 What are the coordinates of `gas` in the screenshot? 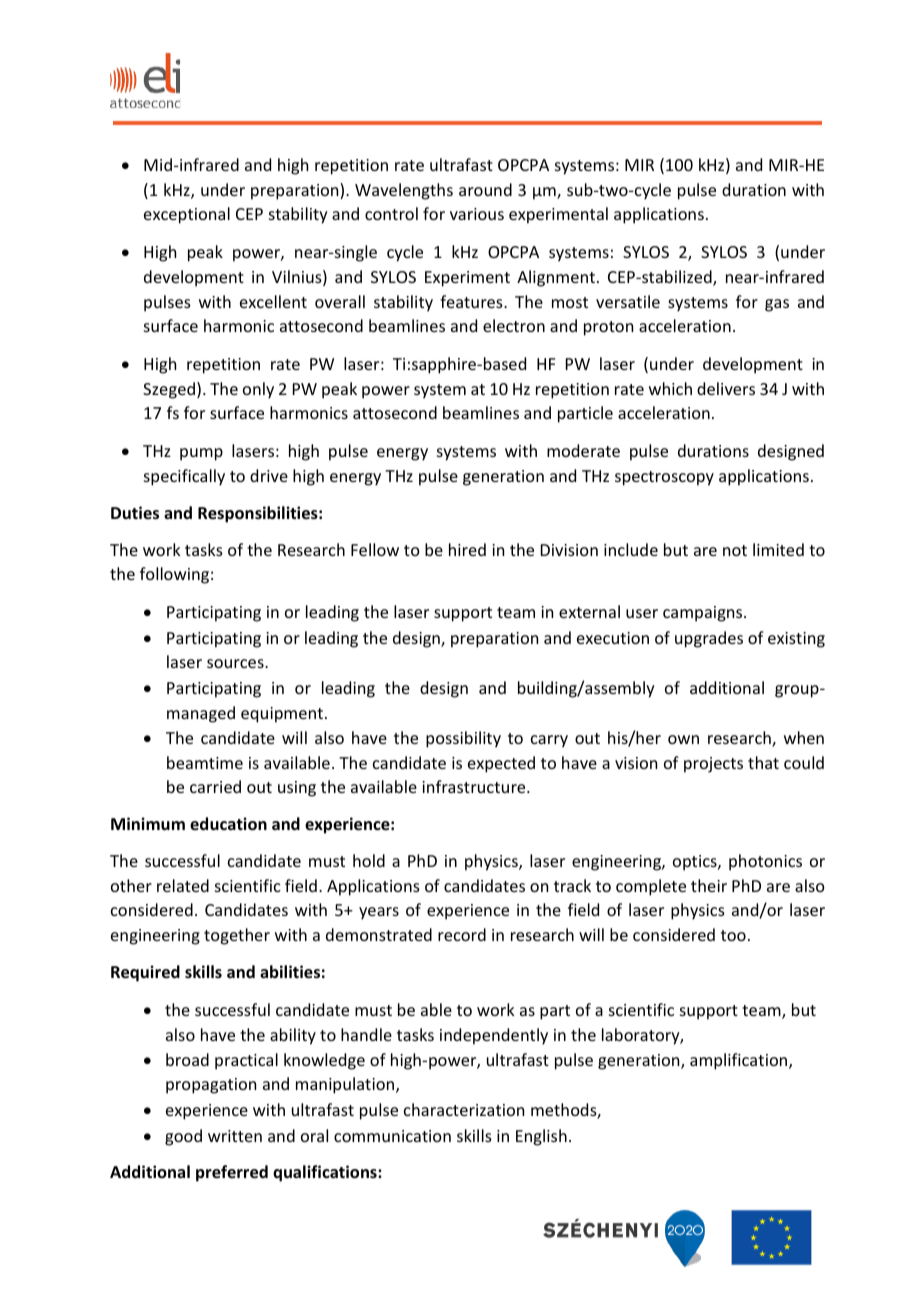 It's located at (777, 305).
